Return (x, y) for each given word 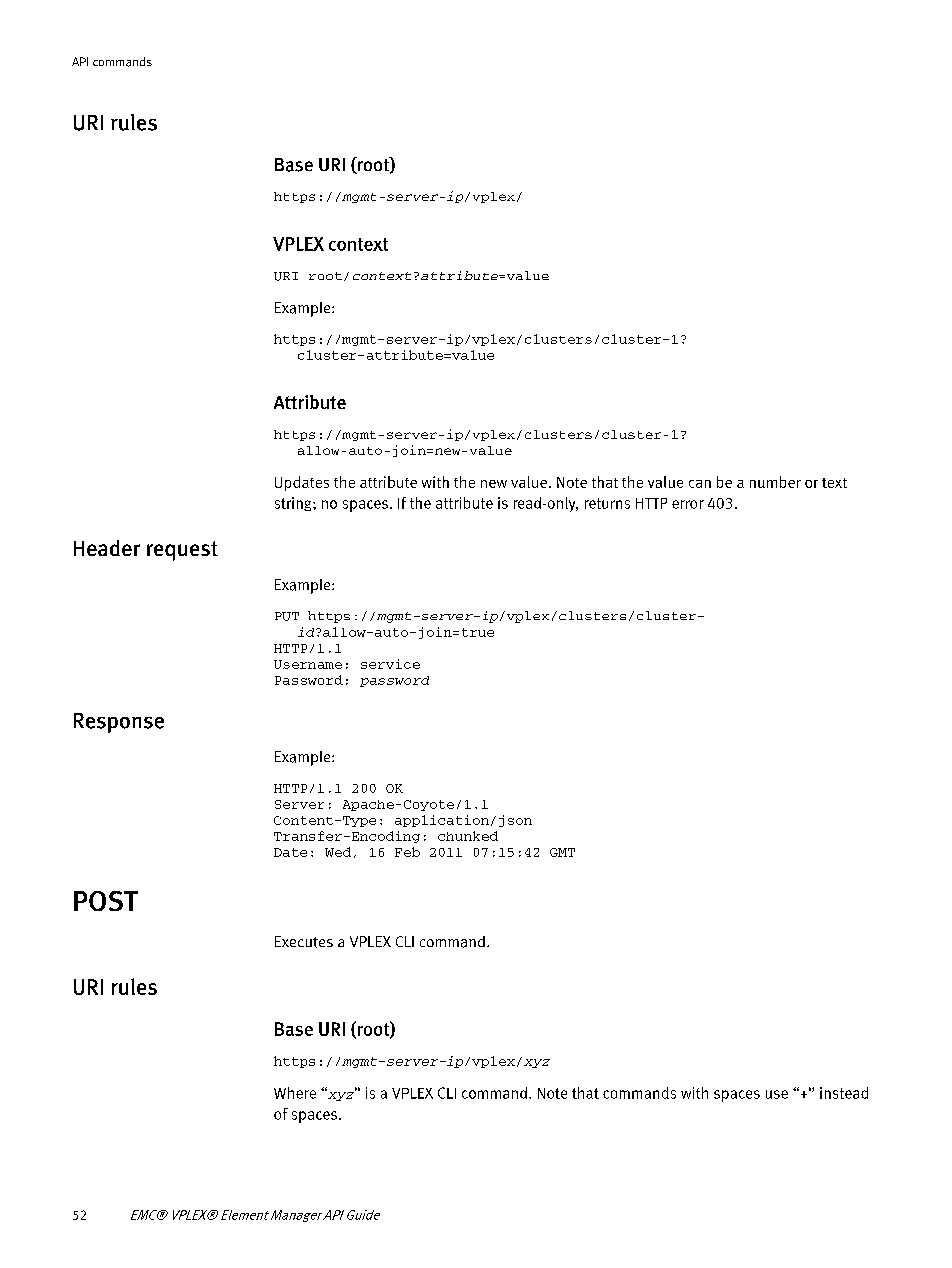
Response (119, 723)
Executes (304, 942)
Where (295, 1093)
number (775, 482)
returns (607, 503)
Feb (407, 852)
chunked (468, 836)
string (294, 504)
